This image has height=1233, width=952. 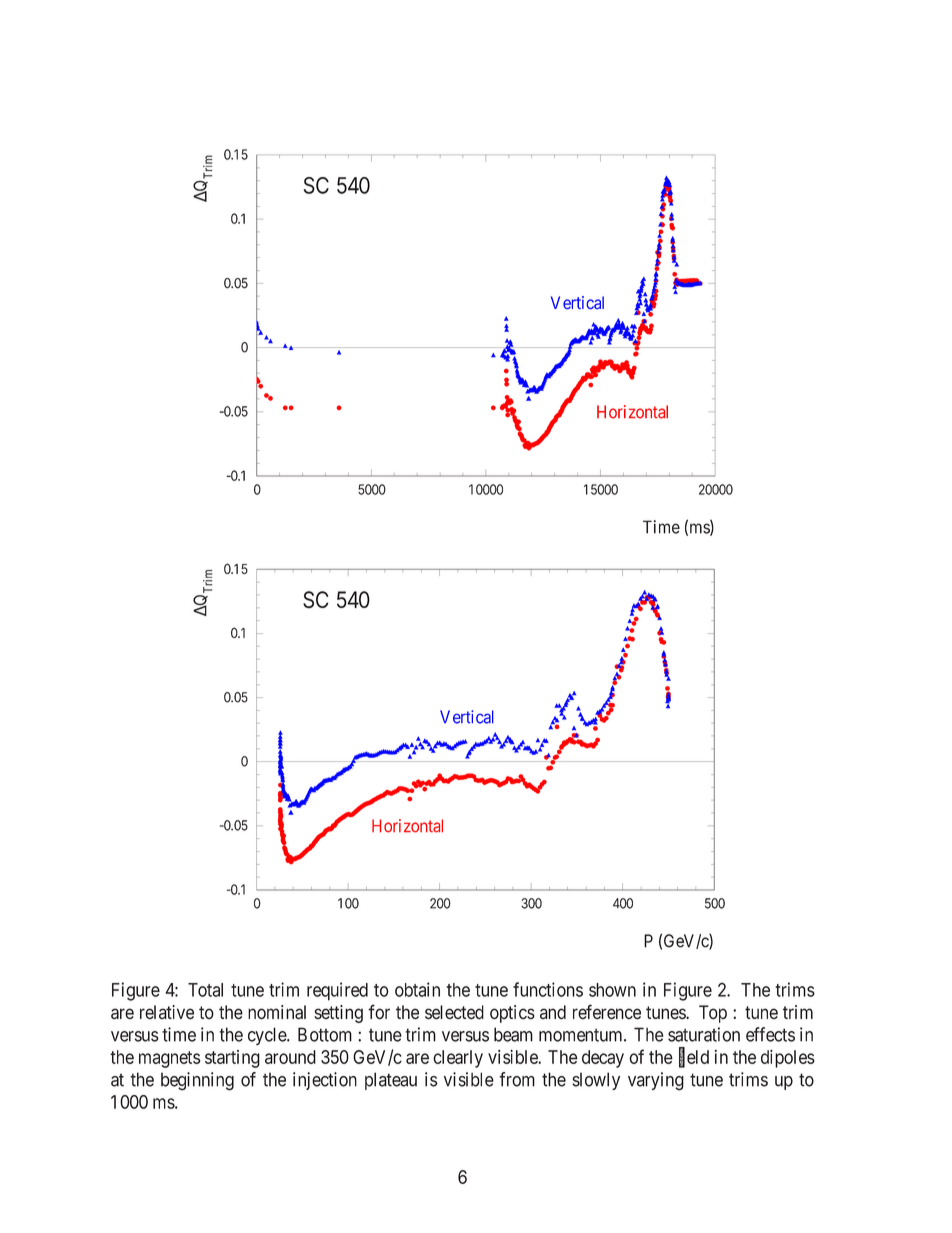 I want to click on beginning, so click(x=197, y=1081).
